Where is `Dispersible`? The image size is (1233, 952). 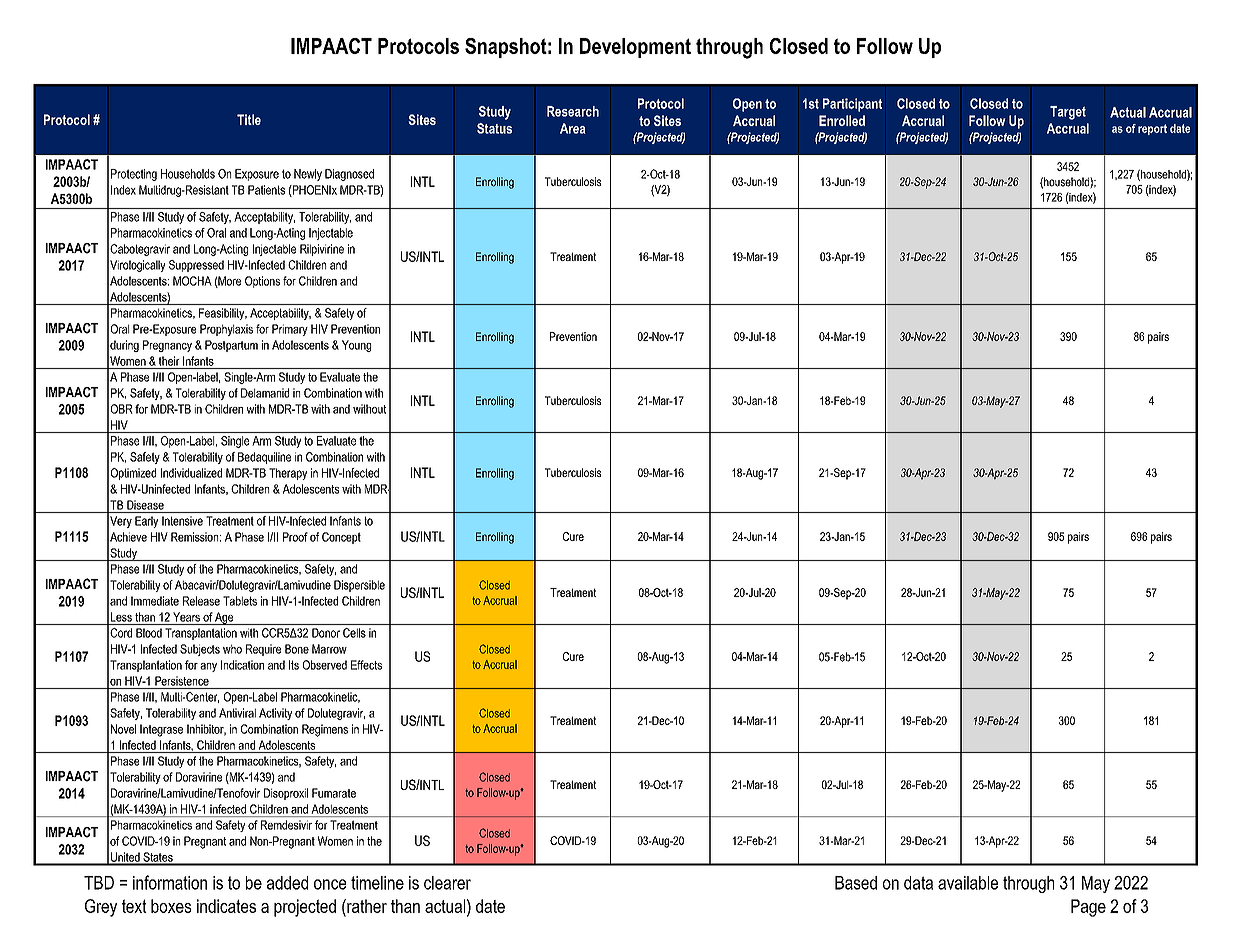 Dispersible is located at coordinates (359, 586).
